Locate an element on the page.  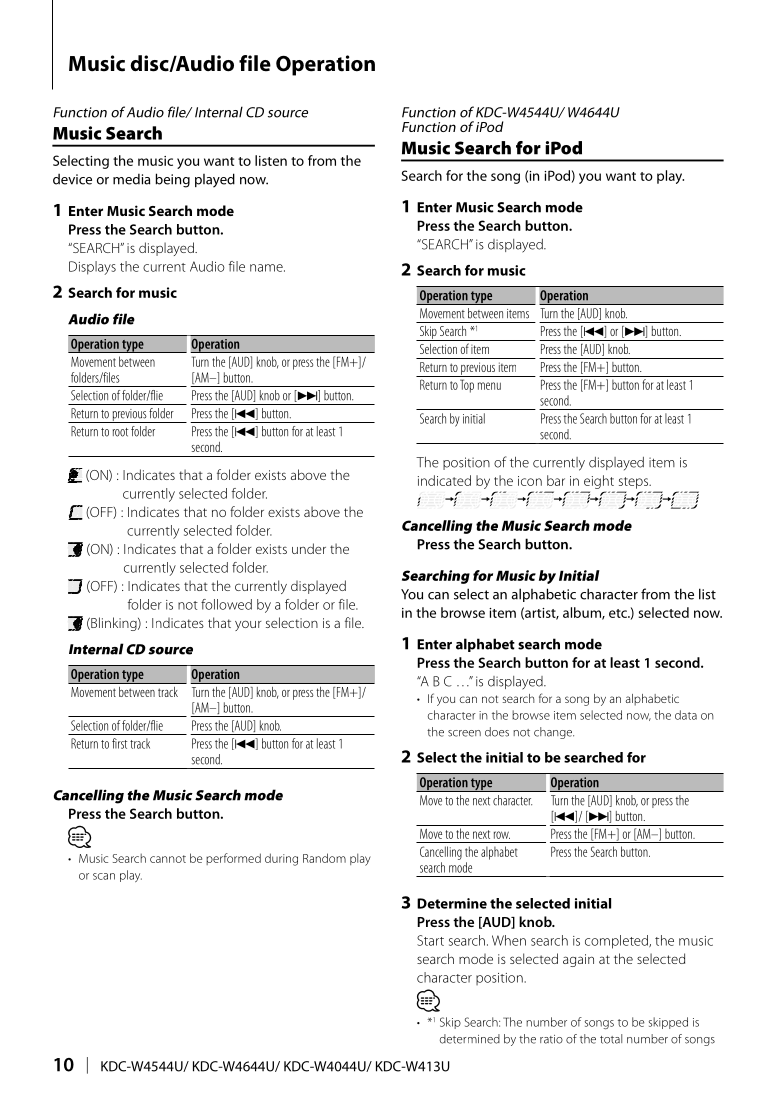
first is located at coordinates (119, 743).
